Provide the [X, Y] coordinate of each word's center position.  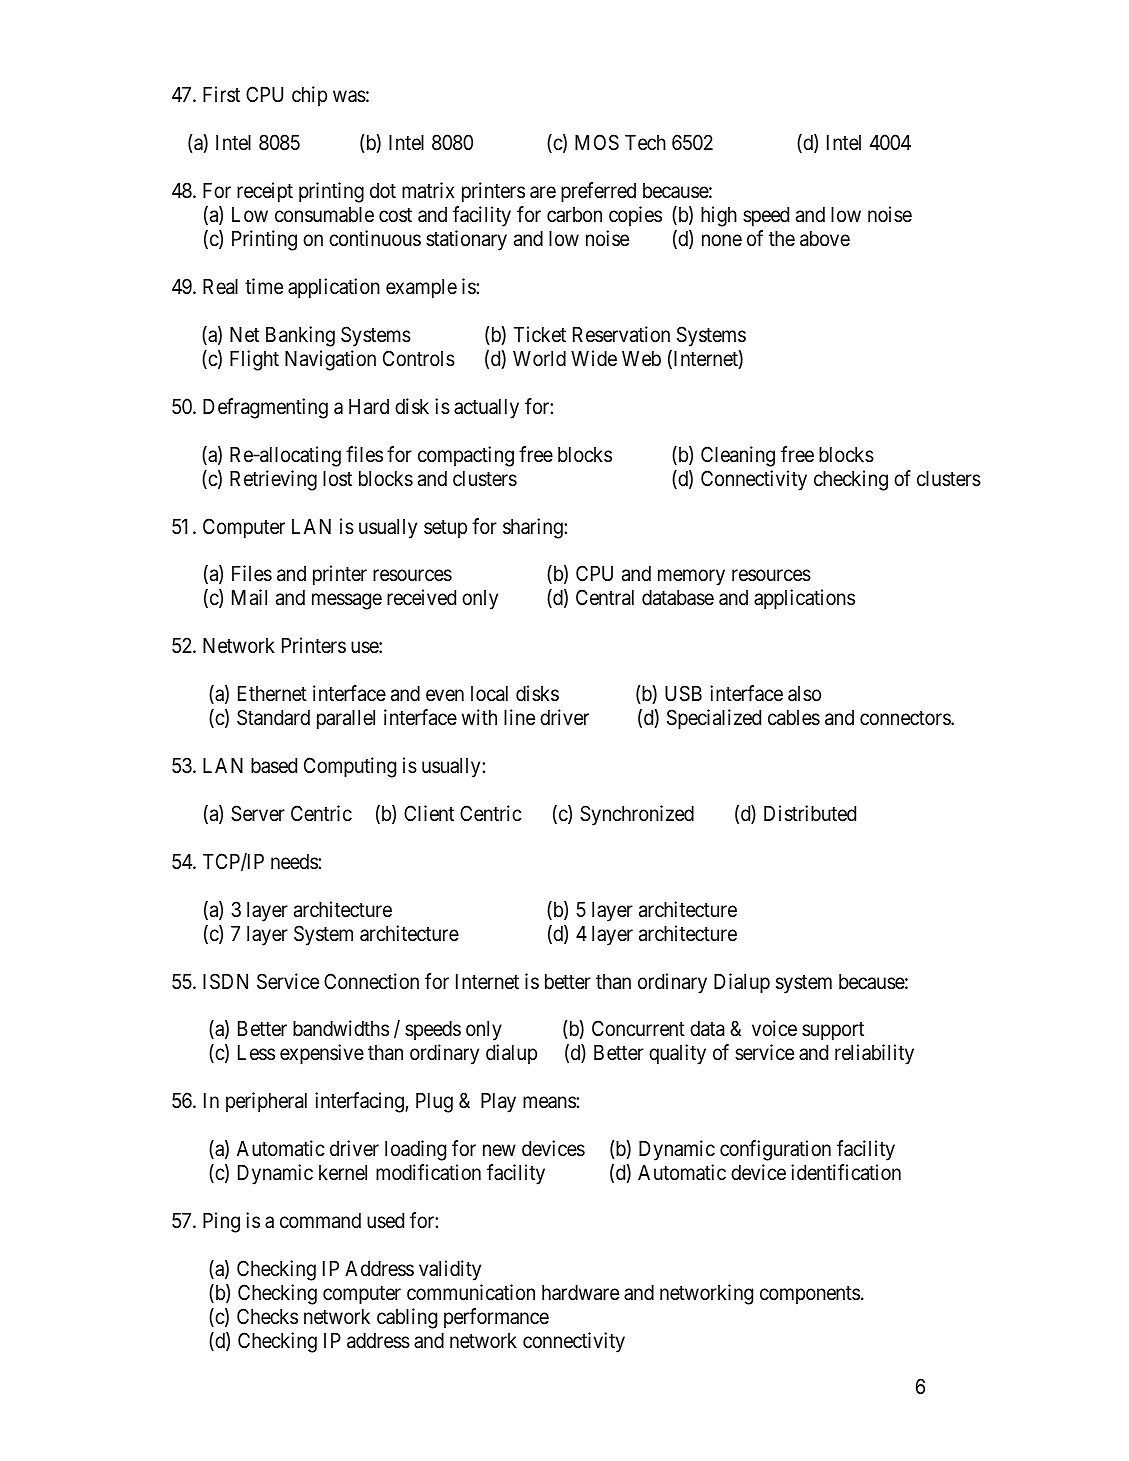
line [519, 717]
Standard [273, 717]
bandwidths [341, 1028]
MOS [597, 142]
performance [496, 1318]
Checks [267, 1316]
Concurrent [638, 1028]
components [810, 1295]
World [539, 358]
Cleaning [738, 456]
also [804, 694]
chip [309, 96]
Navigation [330, 360]
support [833, 1031]
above [825, 239]
